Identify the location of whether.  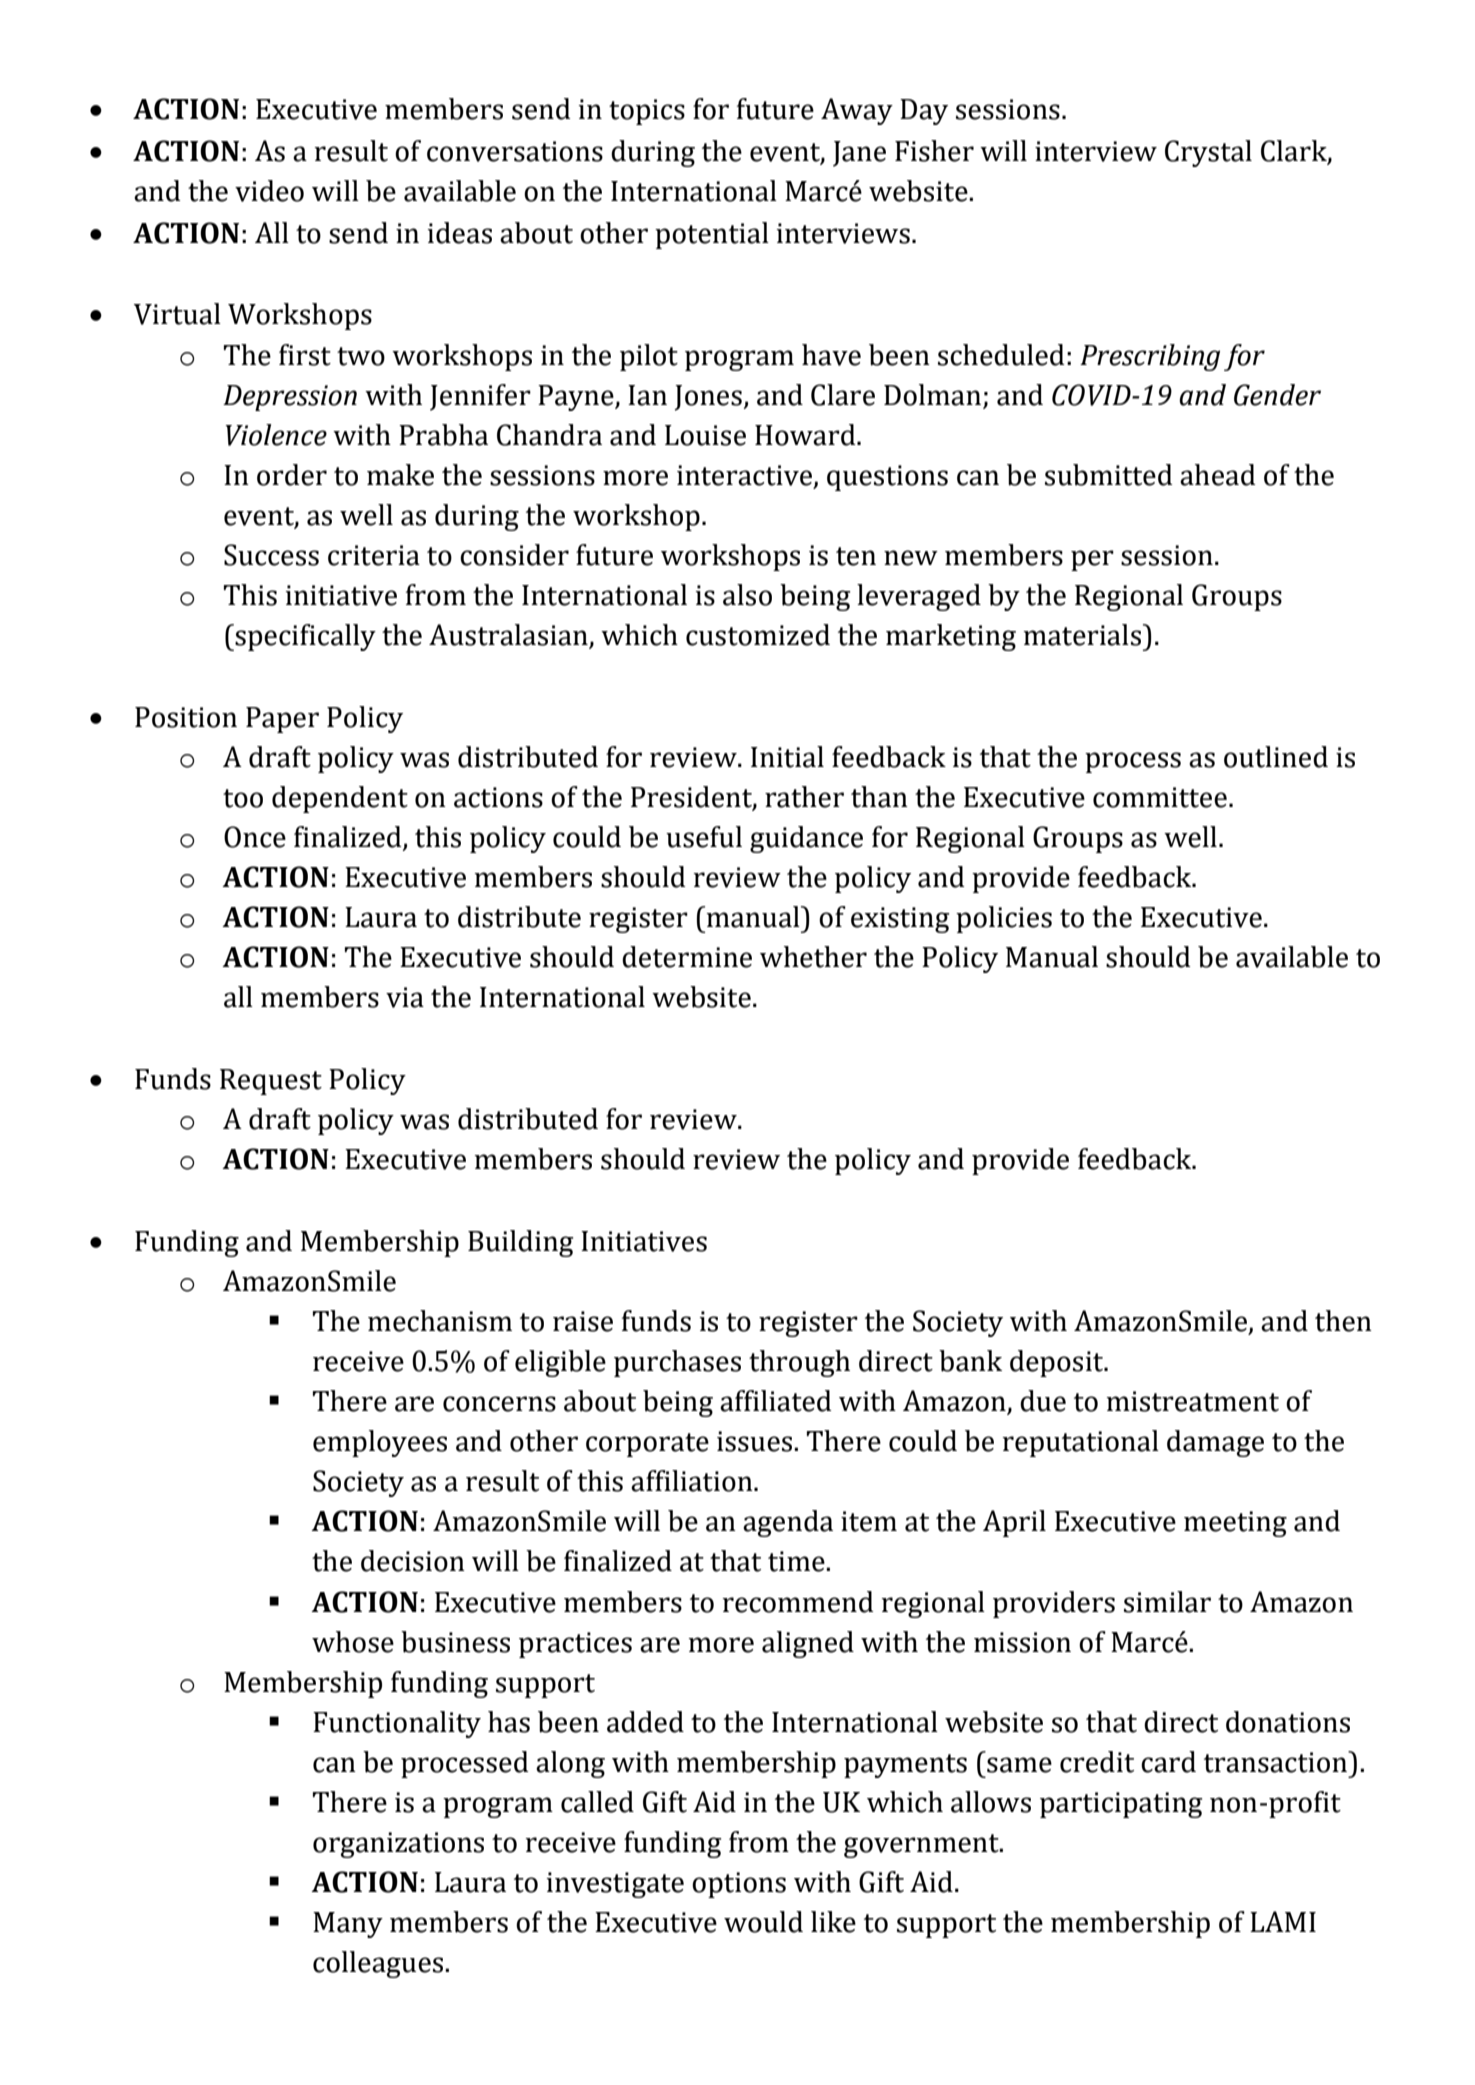
(813, 957).
